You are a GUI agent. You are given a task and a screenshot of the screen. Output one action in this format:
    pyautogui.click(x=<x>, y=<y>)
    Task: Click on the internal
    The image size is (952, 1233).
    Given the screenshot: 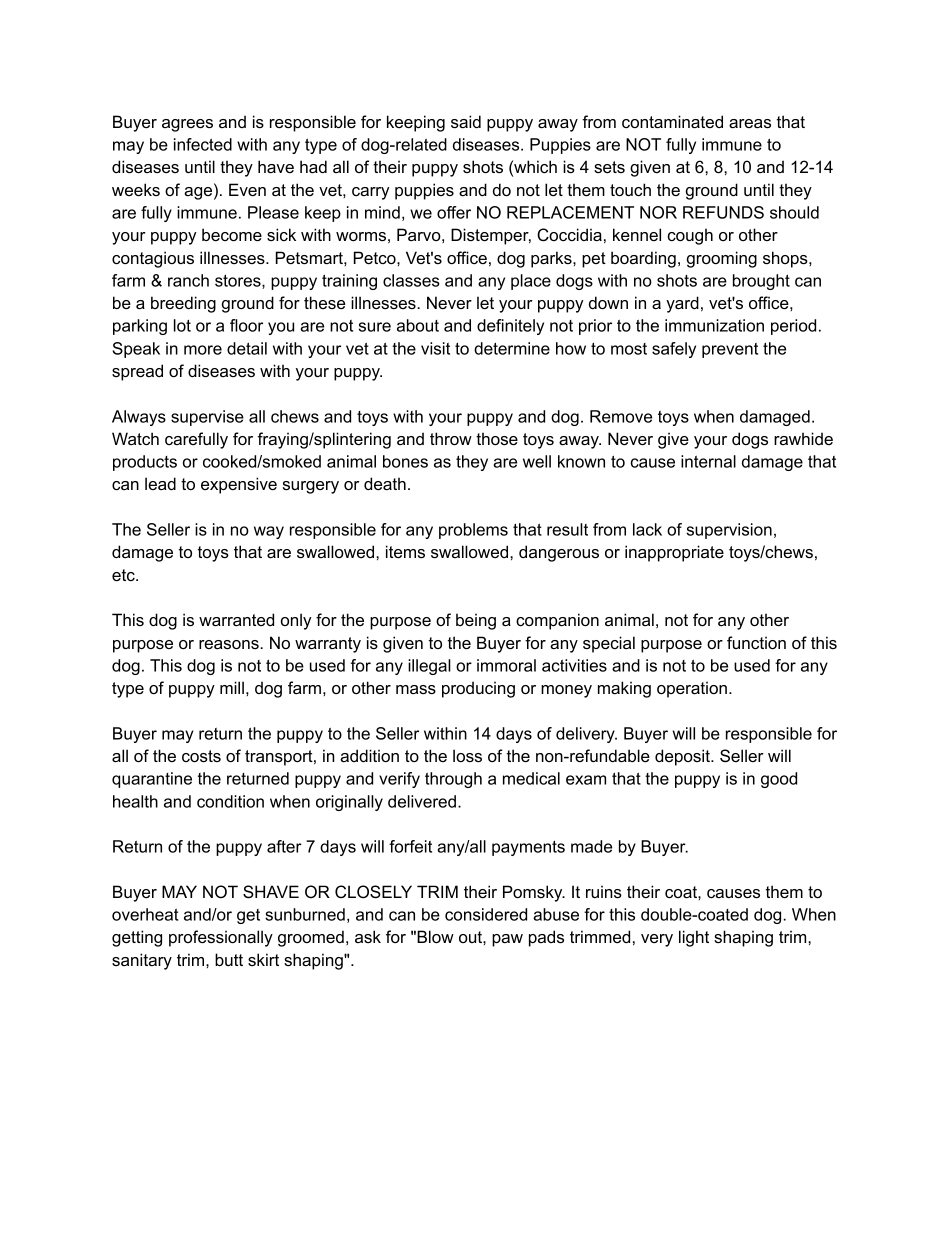 What is the action you would take?
    pyautogui.click(x=708, y=461)
